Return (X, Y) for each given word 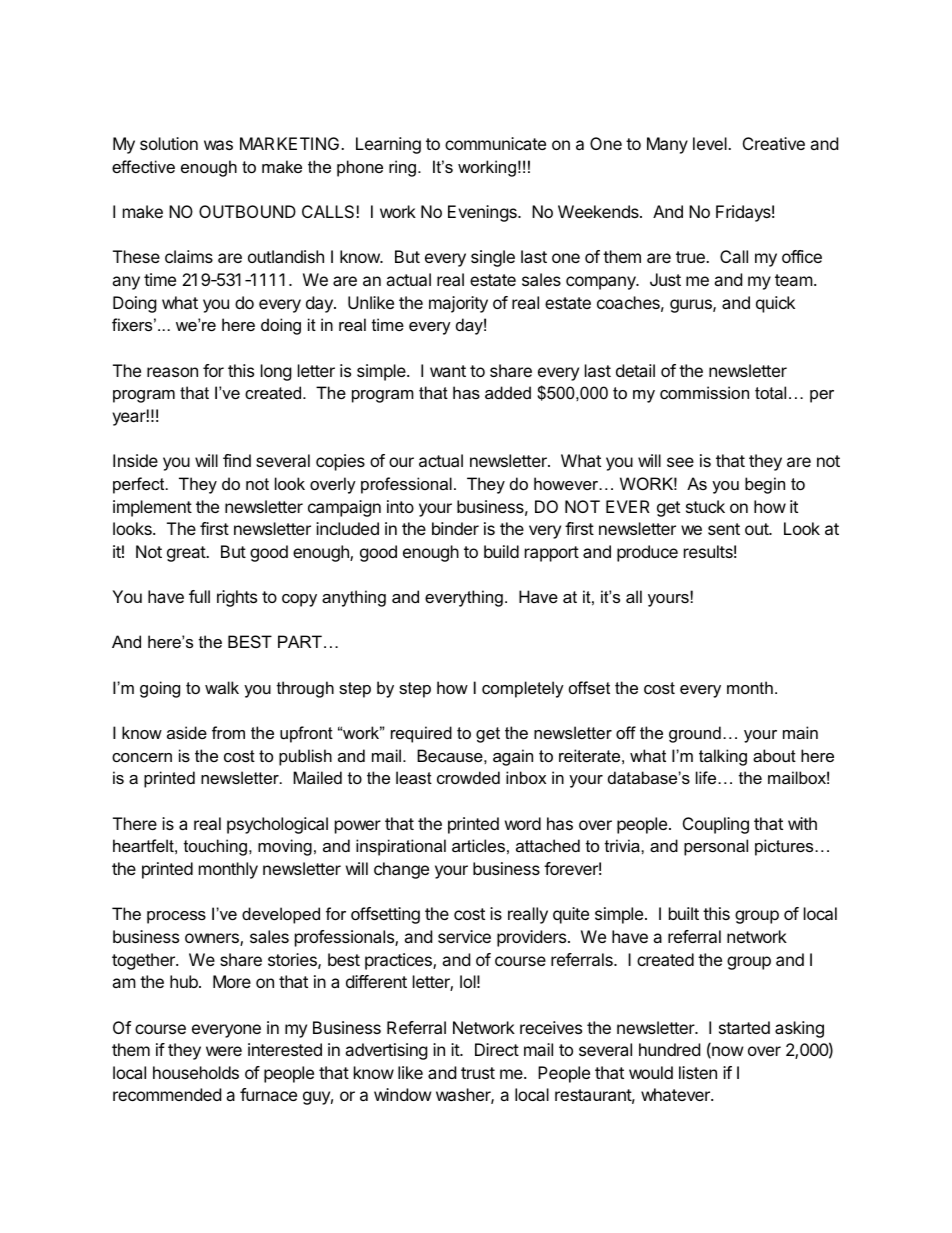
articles (478, 845)
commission (704, 392)
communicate (495, 143)
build (501, 551)
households (196, 1072)
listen (698, 1072)
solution (169, 143)
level (711, 143)
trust (478, 1073)
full (199, 596)
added (508, 392)
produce (647, 553)
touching (215, 847)
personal (716, 847)
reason (172, 372)
